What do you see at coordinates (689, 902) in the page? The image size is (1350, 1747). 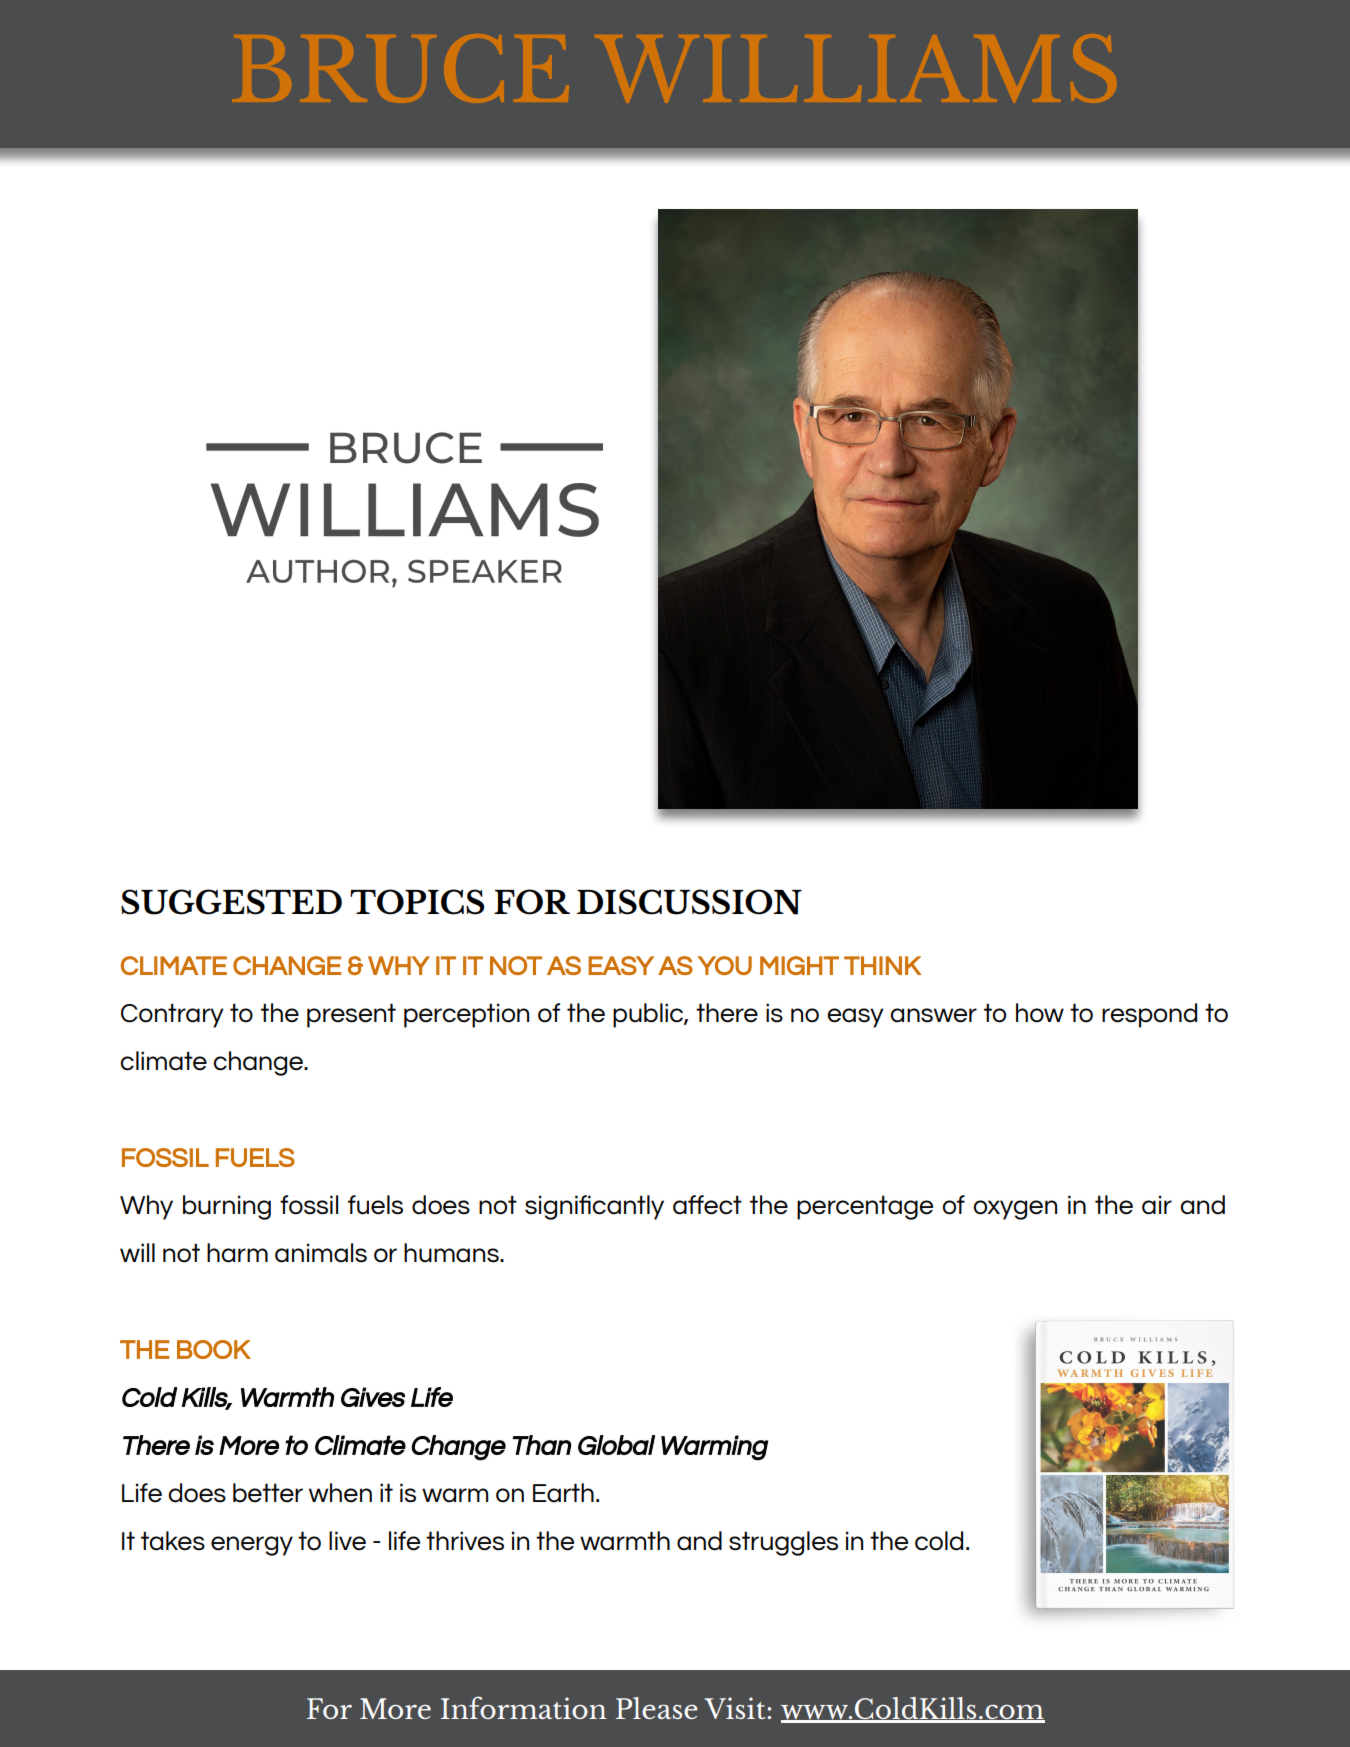 I see `DISCUSSION` at bounding box center [689, 902].
